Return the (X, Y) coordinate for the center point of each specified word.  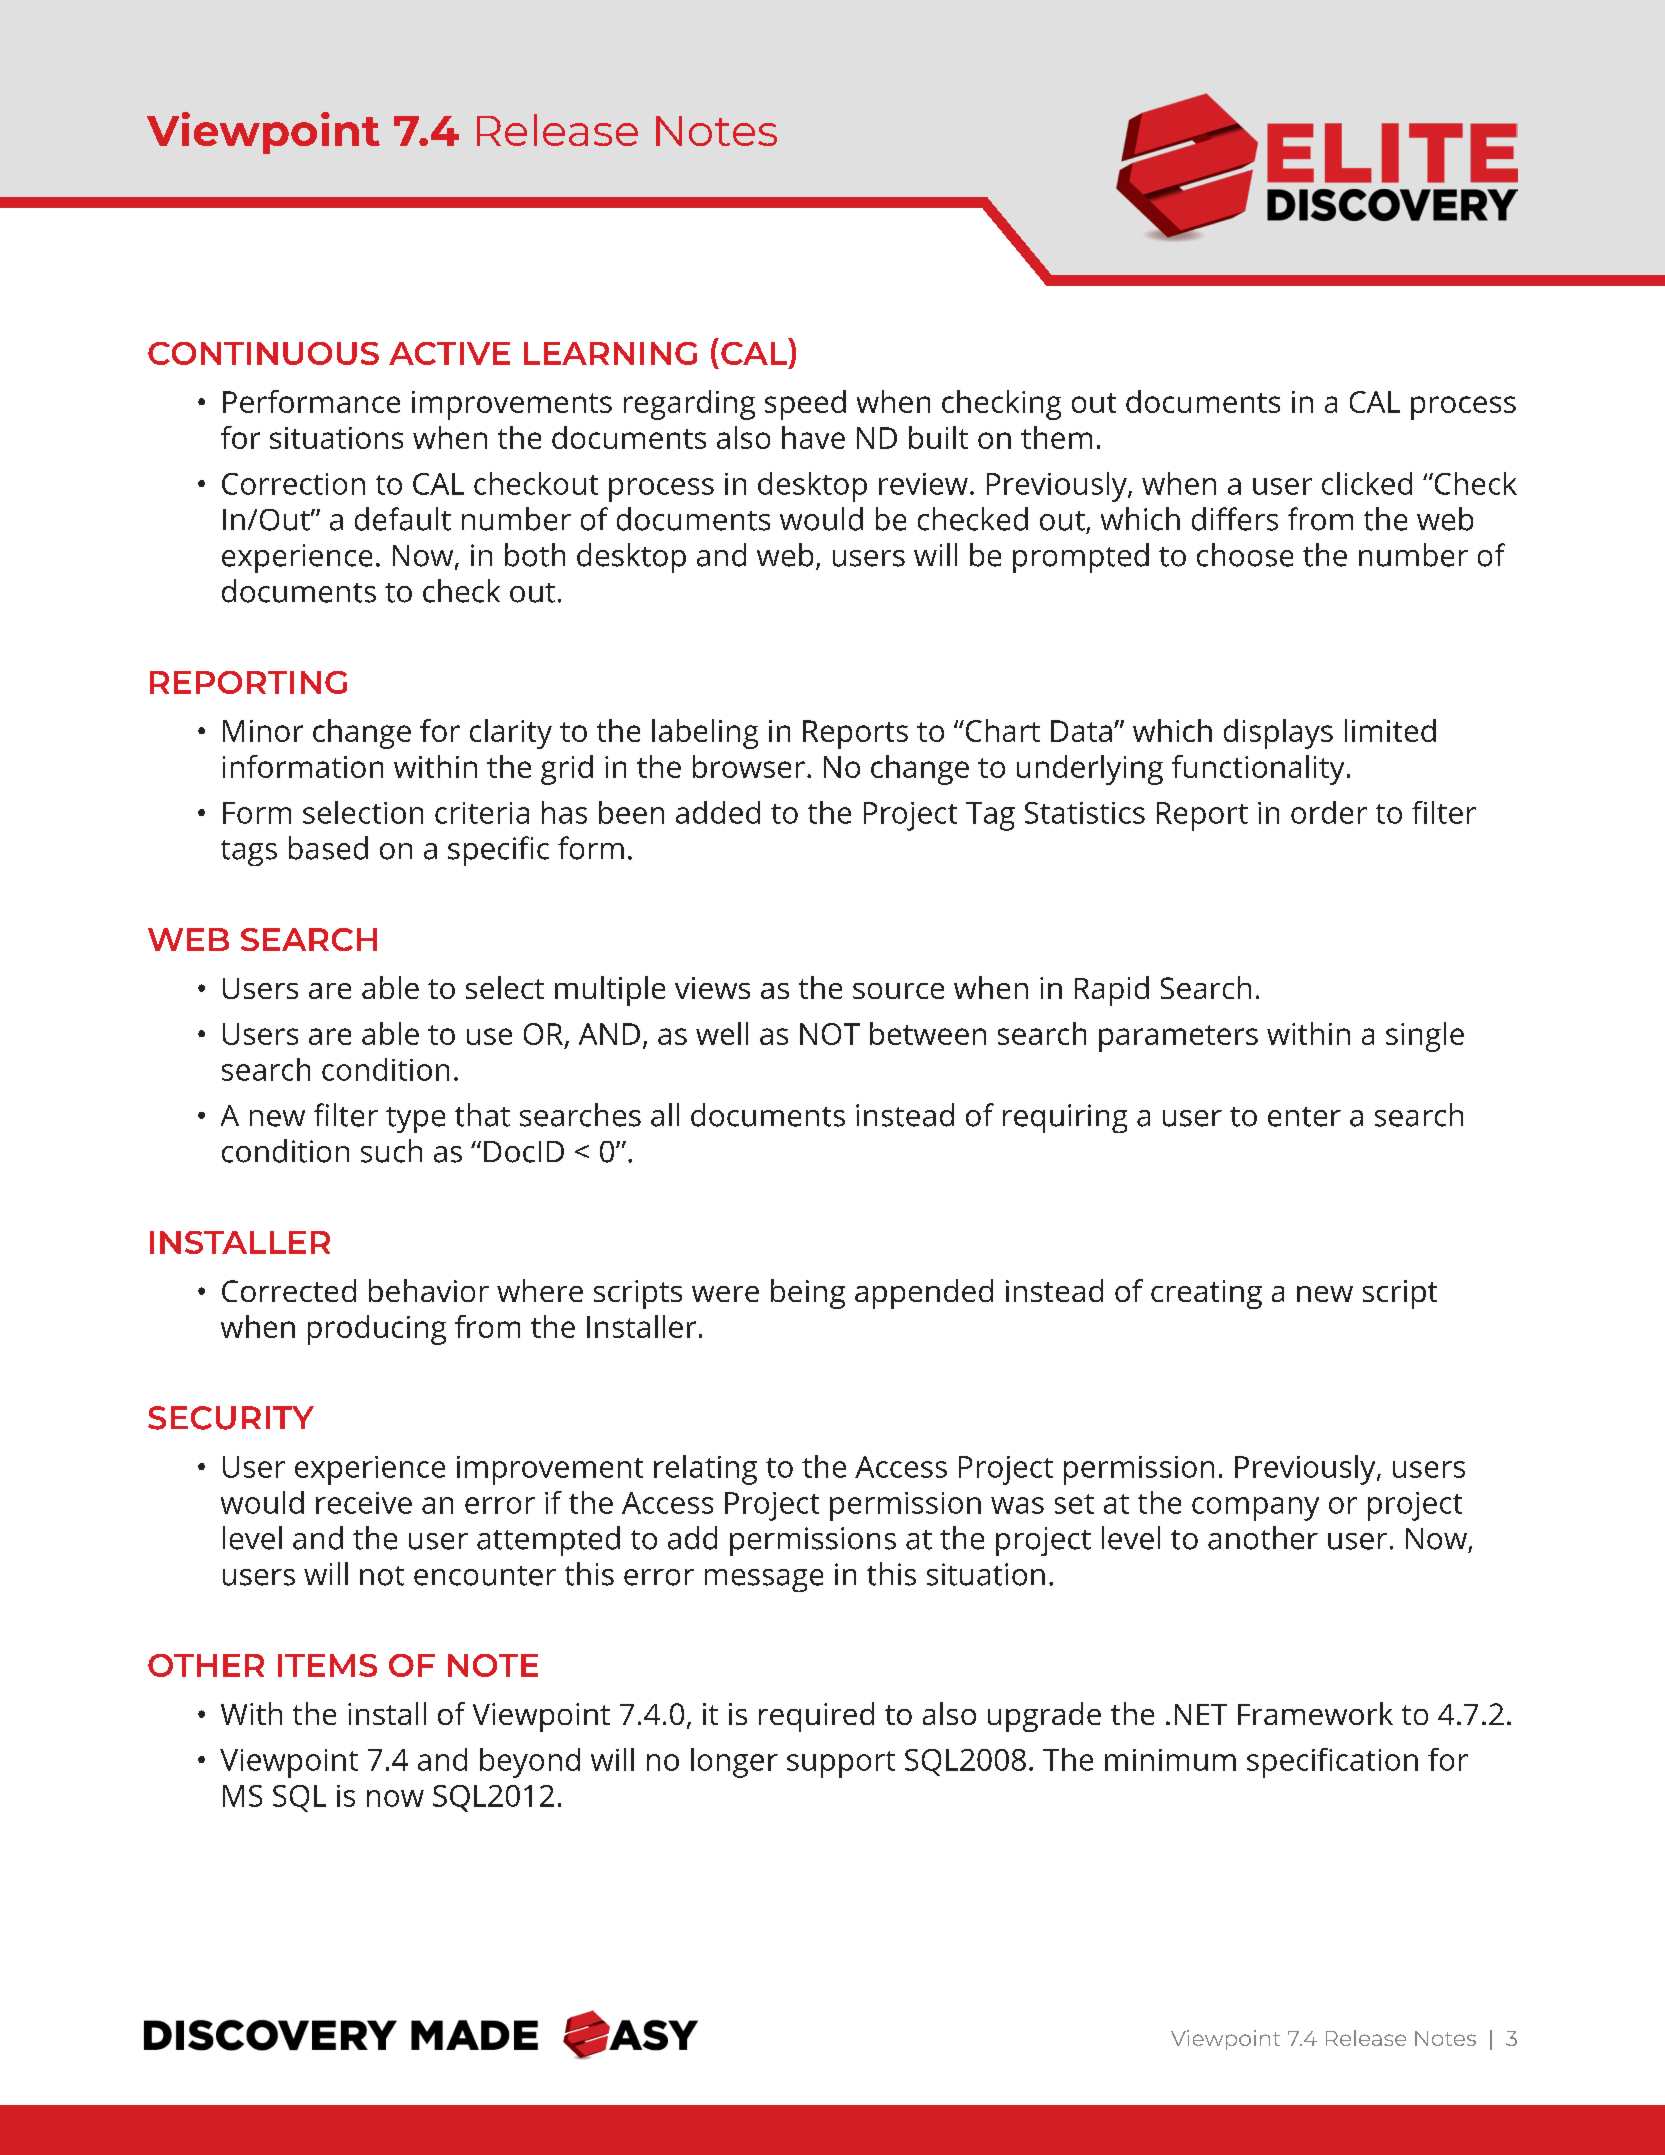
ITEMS (327, 1665)
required (816, 1717)
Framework (1315, 1713)
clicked (1367, 483)
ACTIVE (449, 353)
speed (805, 405)
